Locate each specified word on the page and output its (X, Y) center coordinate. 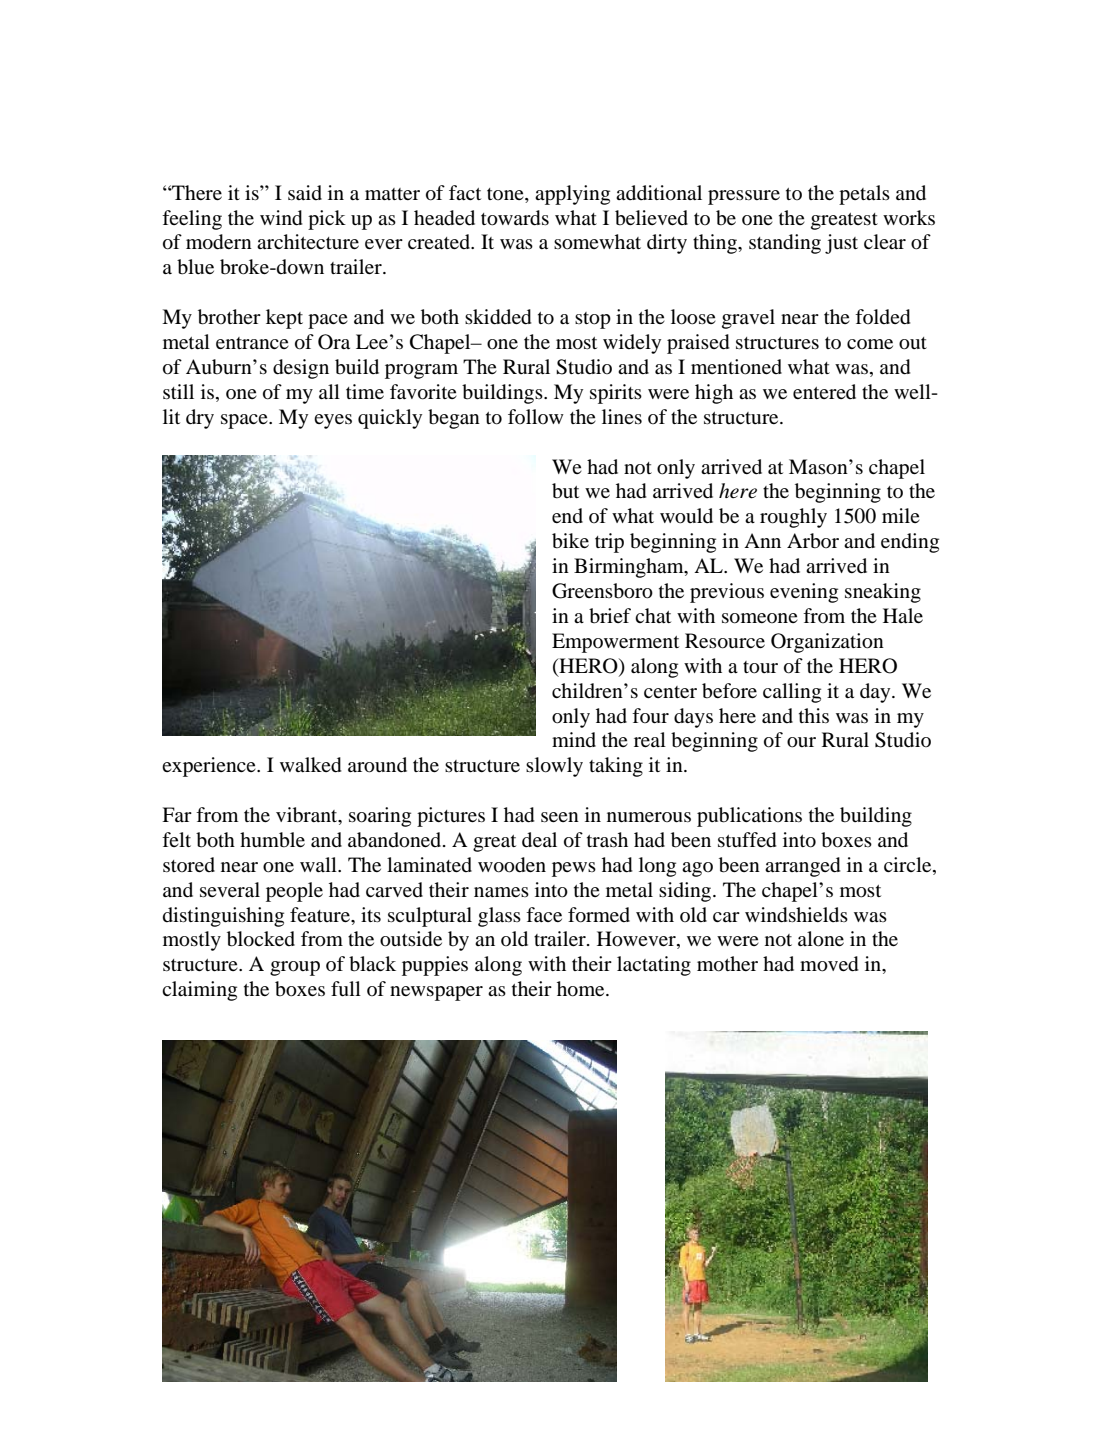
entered (824, 392)
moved (829, 964)
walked (311, 765)
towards (515, 218)
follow (536, 416)
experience (210, 767)
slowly (554, 767)
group (295, 968)
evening (804, 593)
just (841, 244)
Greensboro (602, 591)
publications (749, 817)
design (301, 369)
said (305, 192)
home (582, 989)
